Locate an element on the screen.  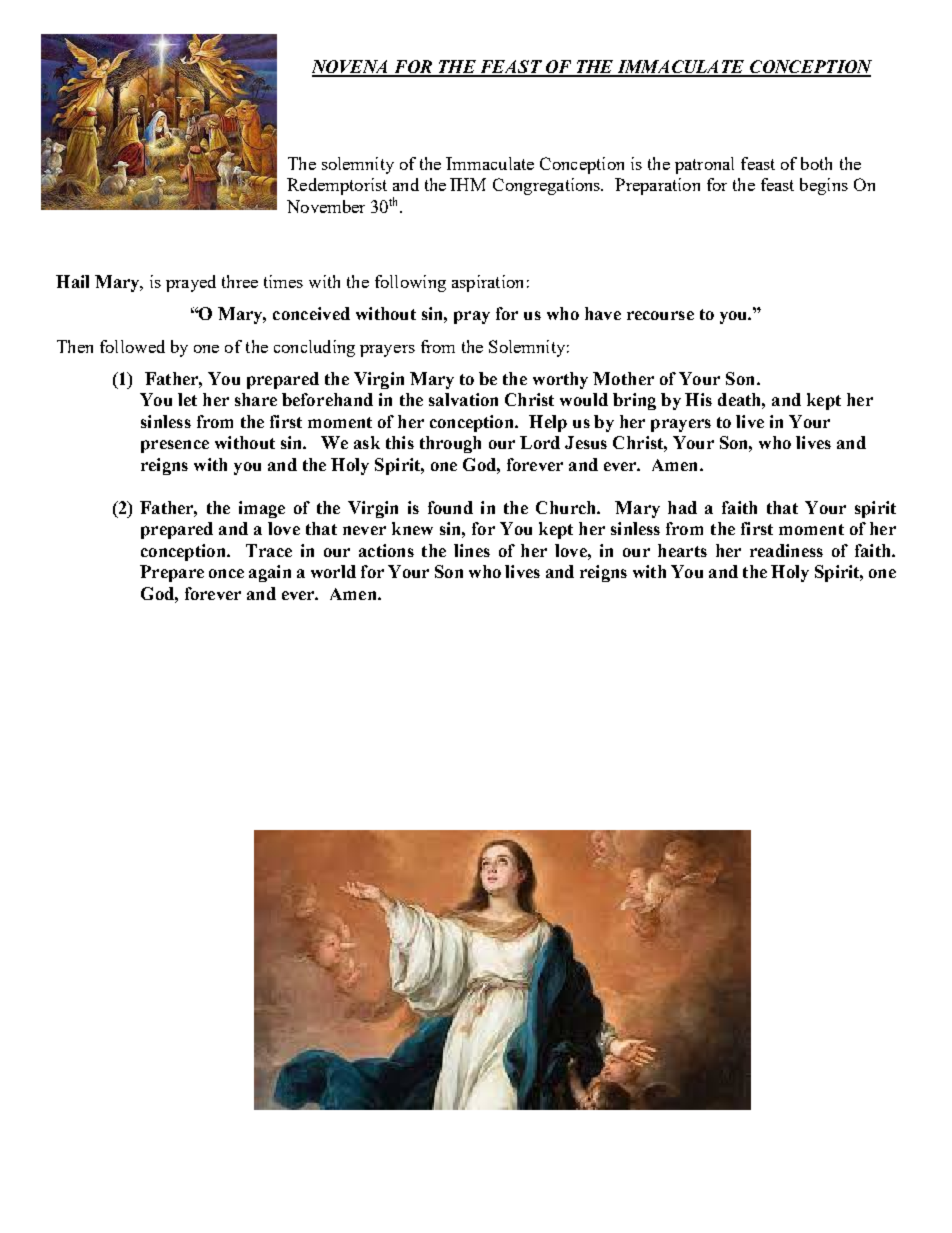
found is located at coordinates (450, 507).
